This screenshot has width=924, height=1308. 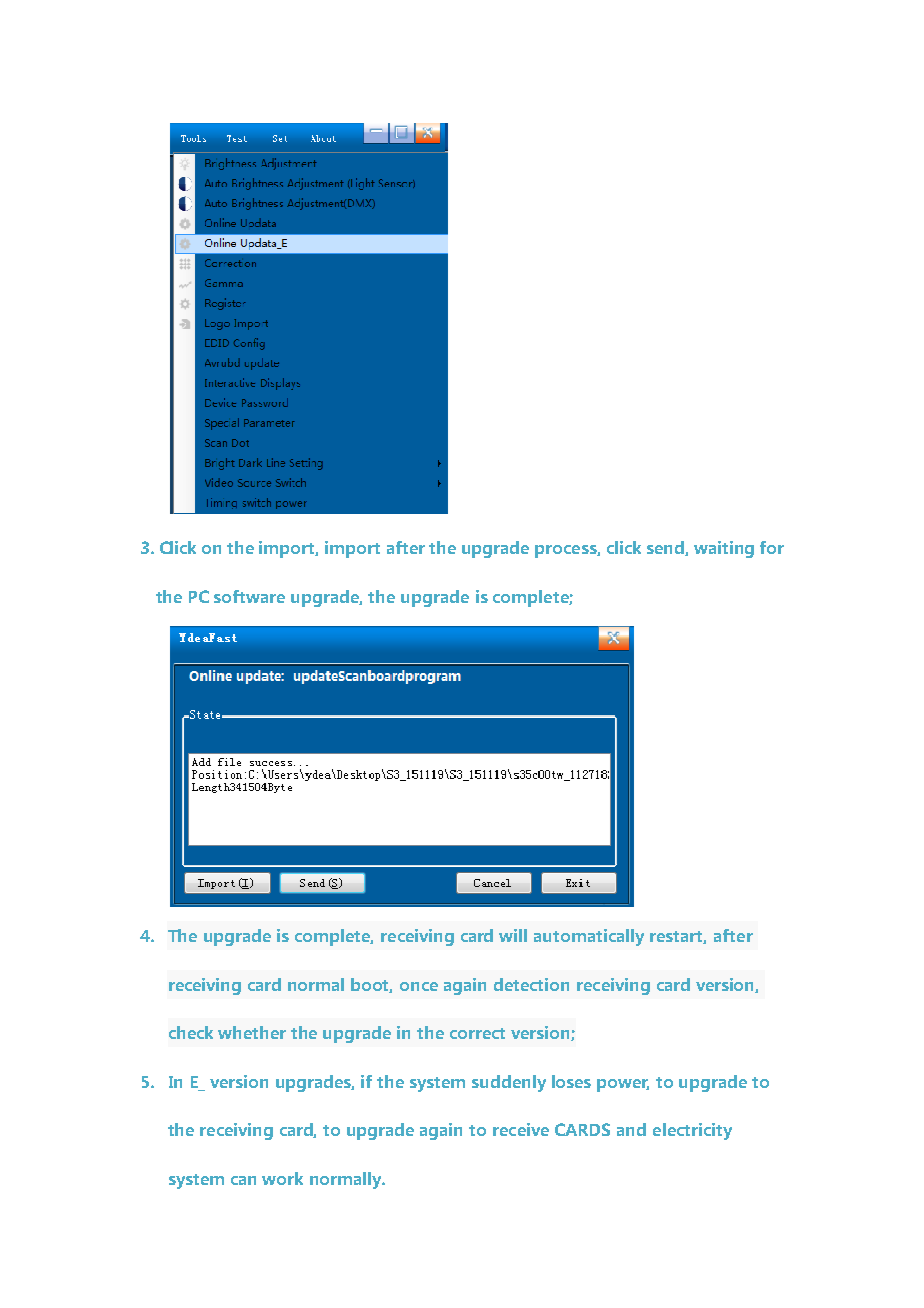 I want to click on receive, so click(x=521, y=1129).
